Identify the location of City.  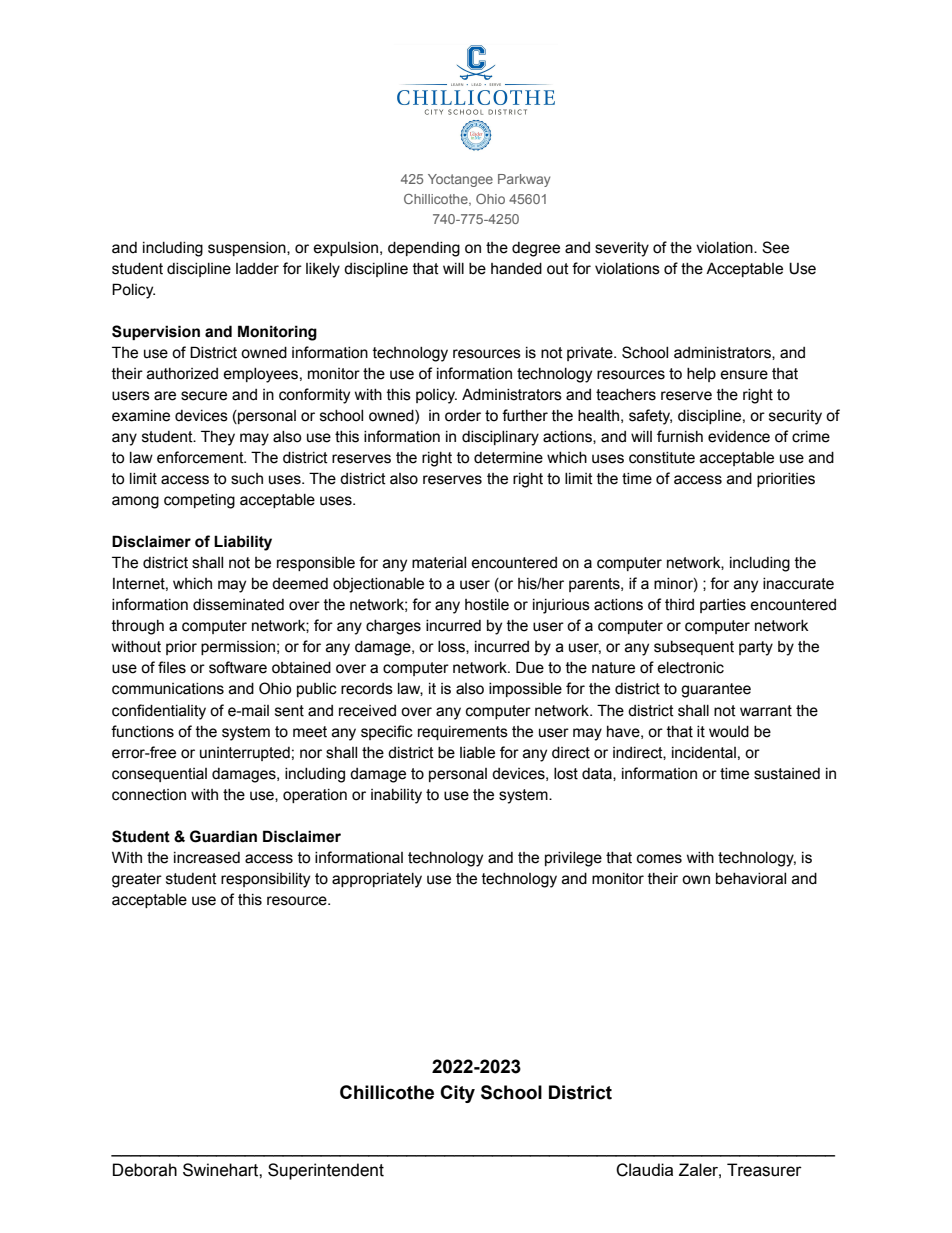
(457, 1094).
